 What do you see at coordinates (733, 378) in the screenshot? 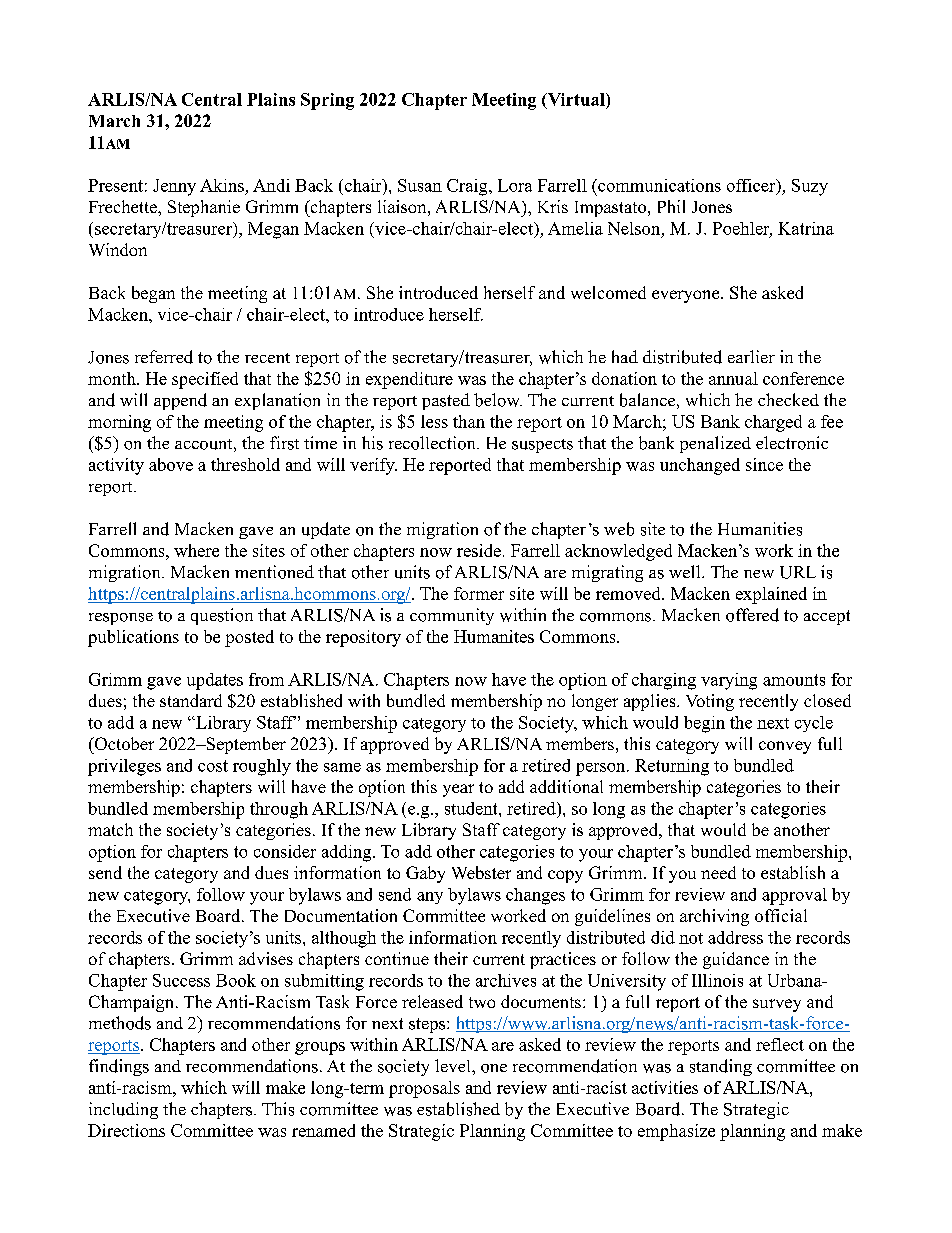
I see `annual` at bounding box center [733, 378].
